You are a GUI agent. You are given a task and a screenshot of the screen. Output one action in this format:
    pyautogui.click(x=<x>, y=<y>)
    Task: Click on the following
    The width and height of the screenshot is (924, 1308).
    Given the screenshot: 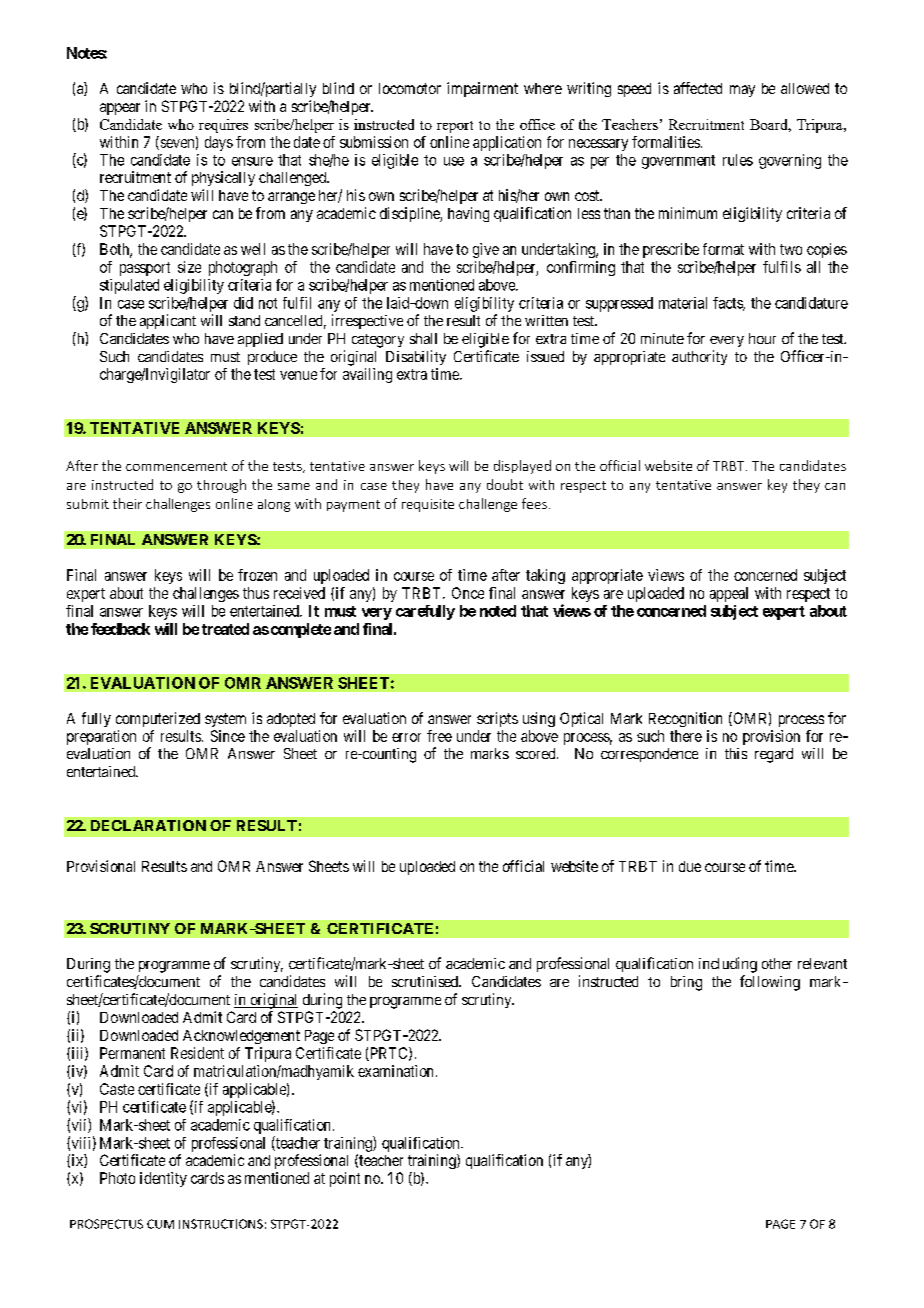 What is the action you would take?
    pyautogui.click(x=770, y=983)
